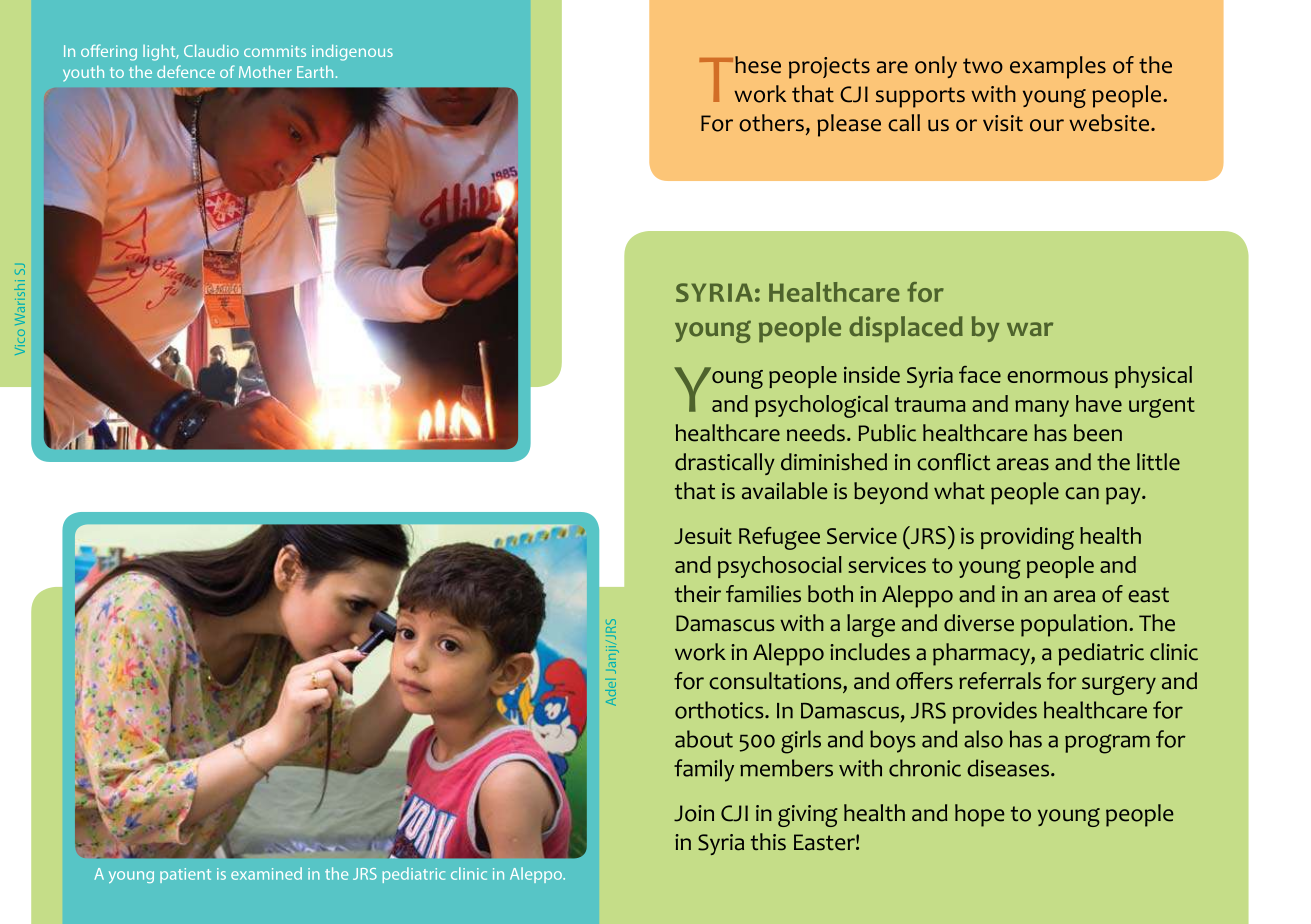 The height and width of the screenshot is (924, 1311). Describe the element at coordinates (186, 71) in the screenshot. I see `defence` at that location.
